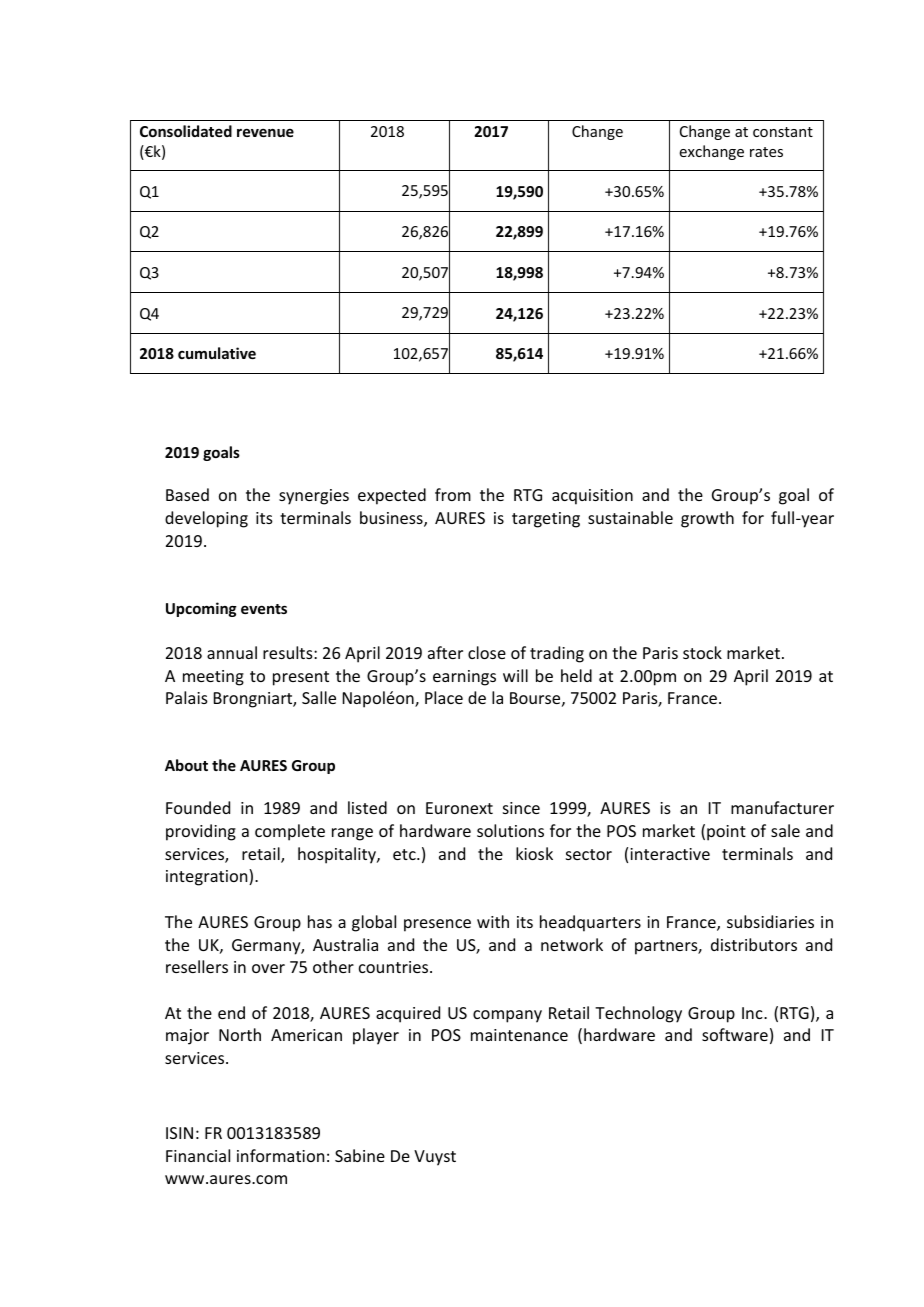  I want to click on constant, so click(783, 132).
